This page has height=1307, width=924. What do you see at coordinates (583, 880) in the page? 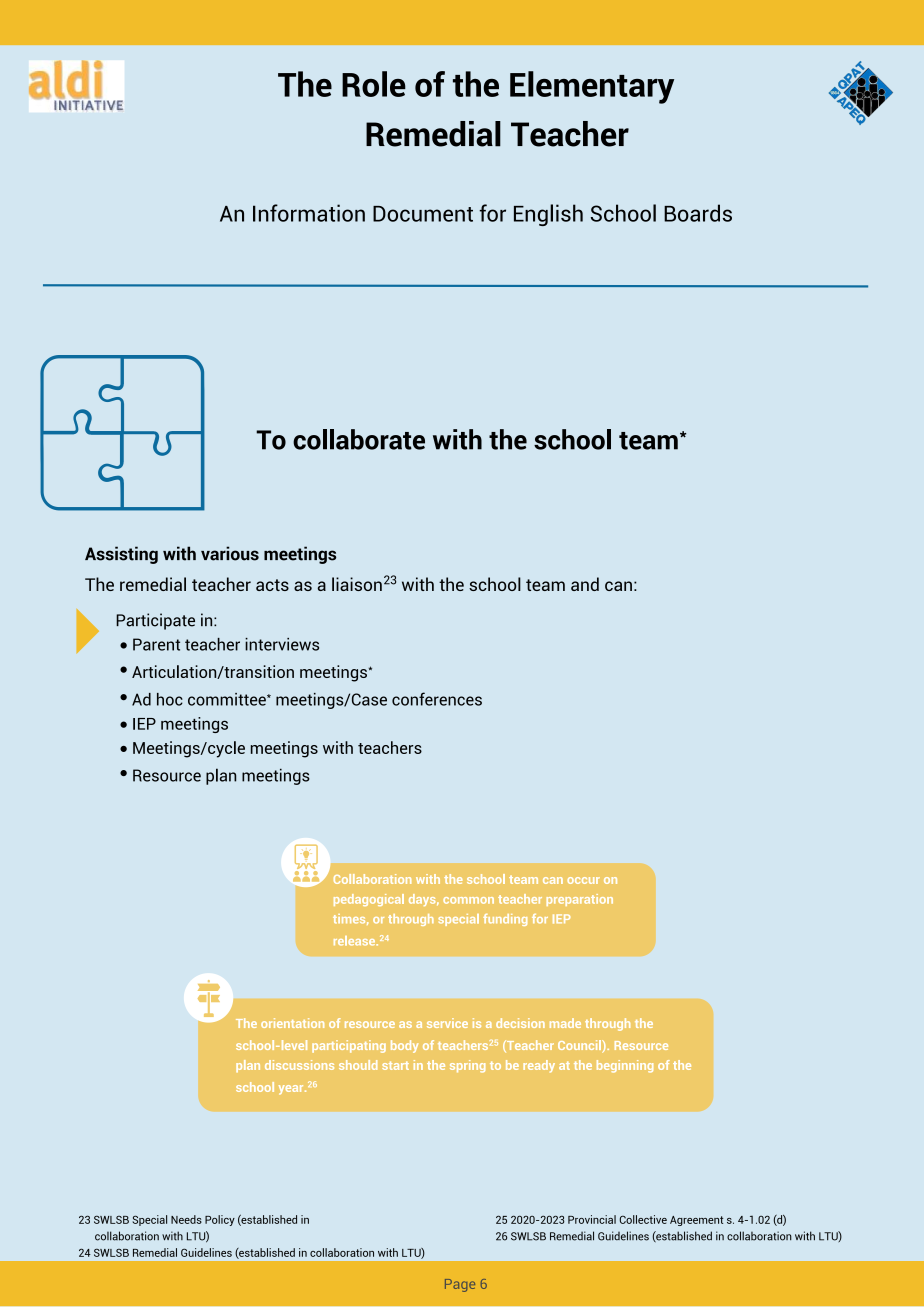
I see `occur` at bounding box center [583, 880].
